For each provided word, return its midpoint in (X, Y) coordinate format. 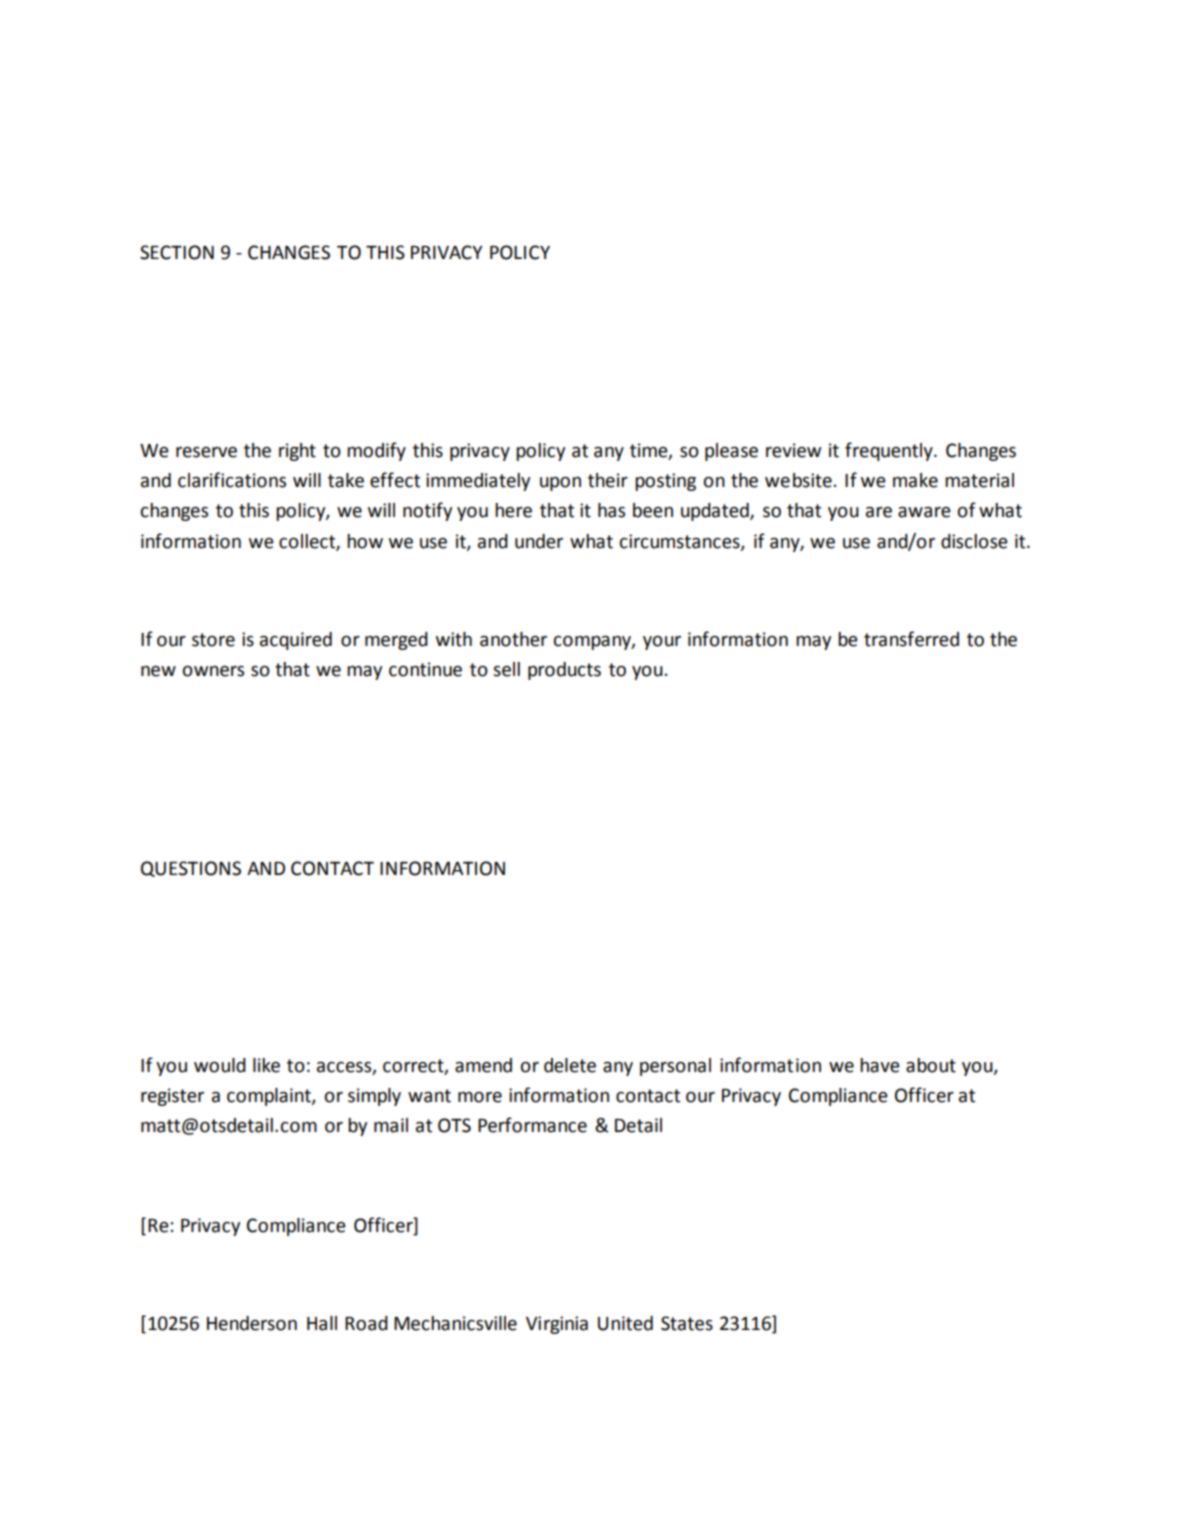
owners (213, 671)
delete (570, 1065)
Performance (532, 1125)
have (880, 1065)
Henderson (252, 1323)
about (931, 1065)
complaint (270, 1097)
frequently (890, 451)
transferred (911, 639)
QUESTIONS (191, 869)
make (915, 480)
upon (560, 484)
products (564, 671)
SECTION (177, 252)
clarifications (232, 480)
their (608, 480)
